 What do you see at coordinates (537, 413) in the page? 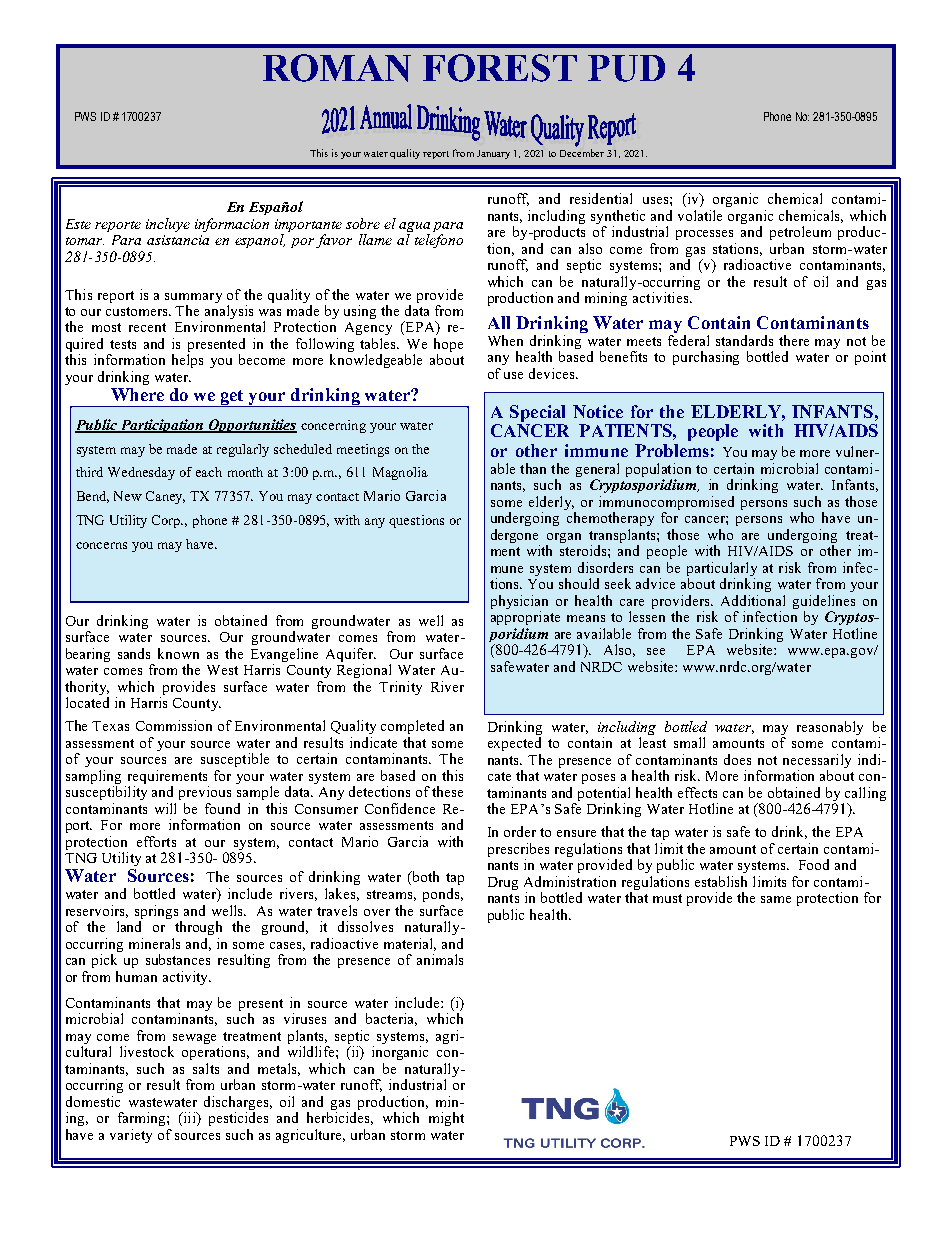
I see `Special` at bounding box center [537, 413].
